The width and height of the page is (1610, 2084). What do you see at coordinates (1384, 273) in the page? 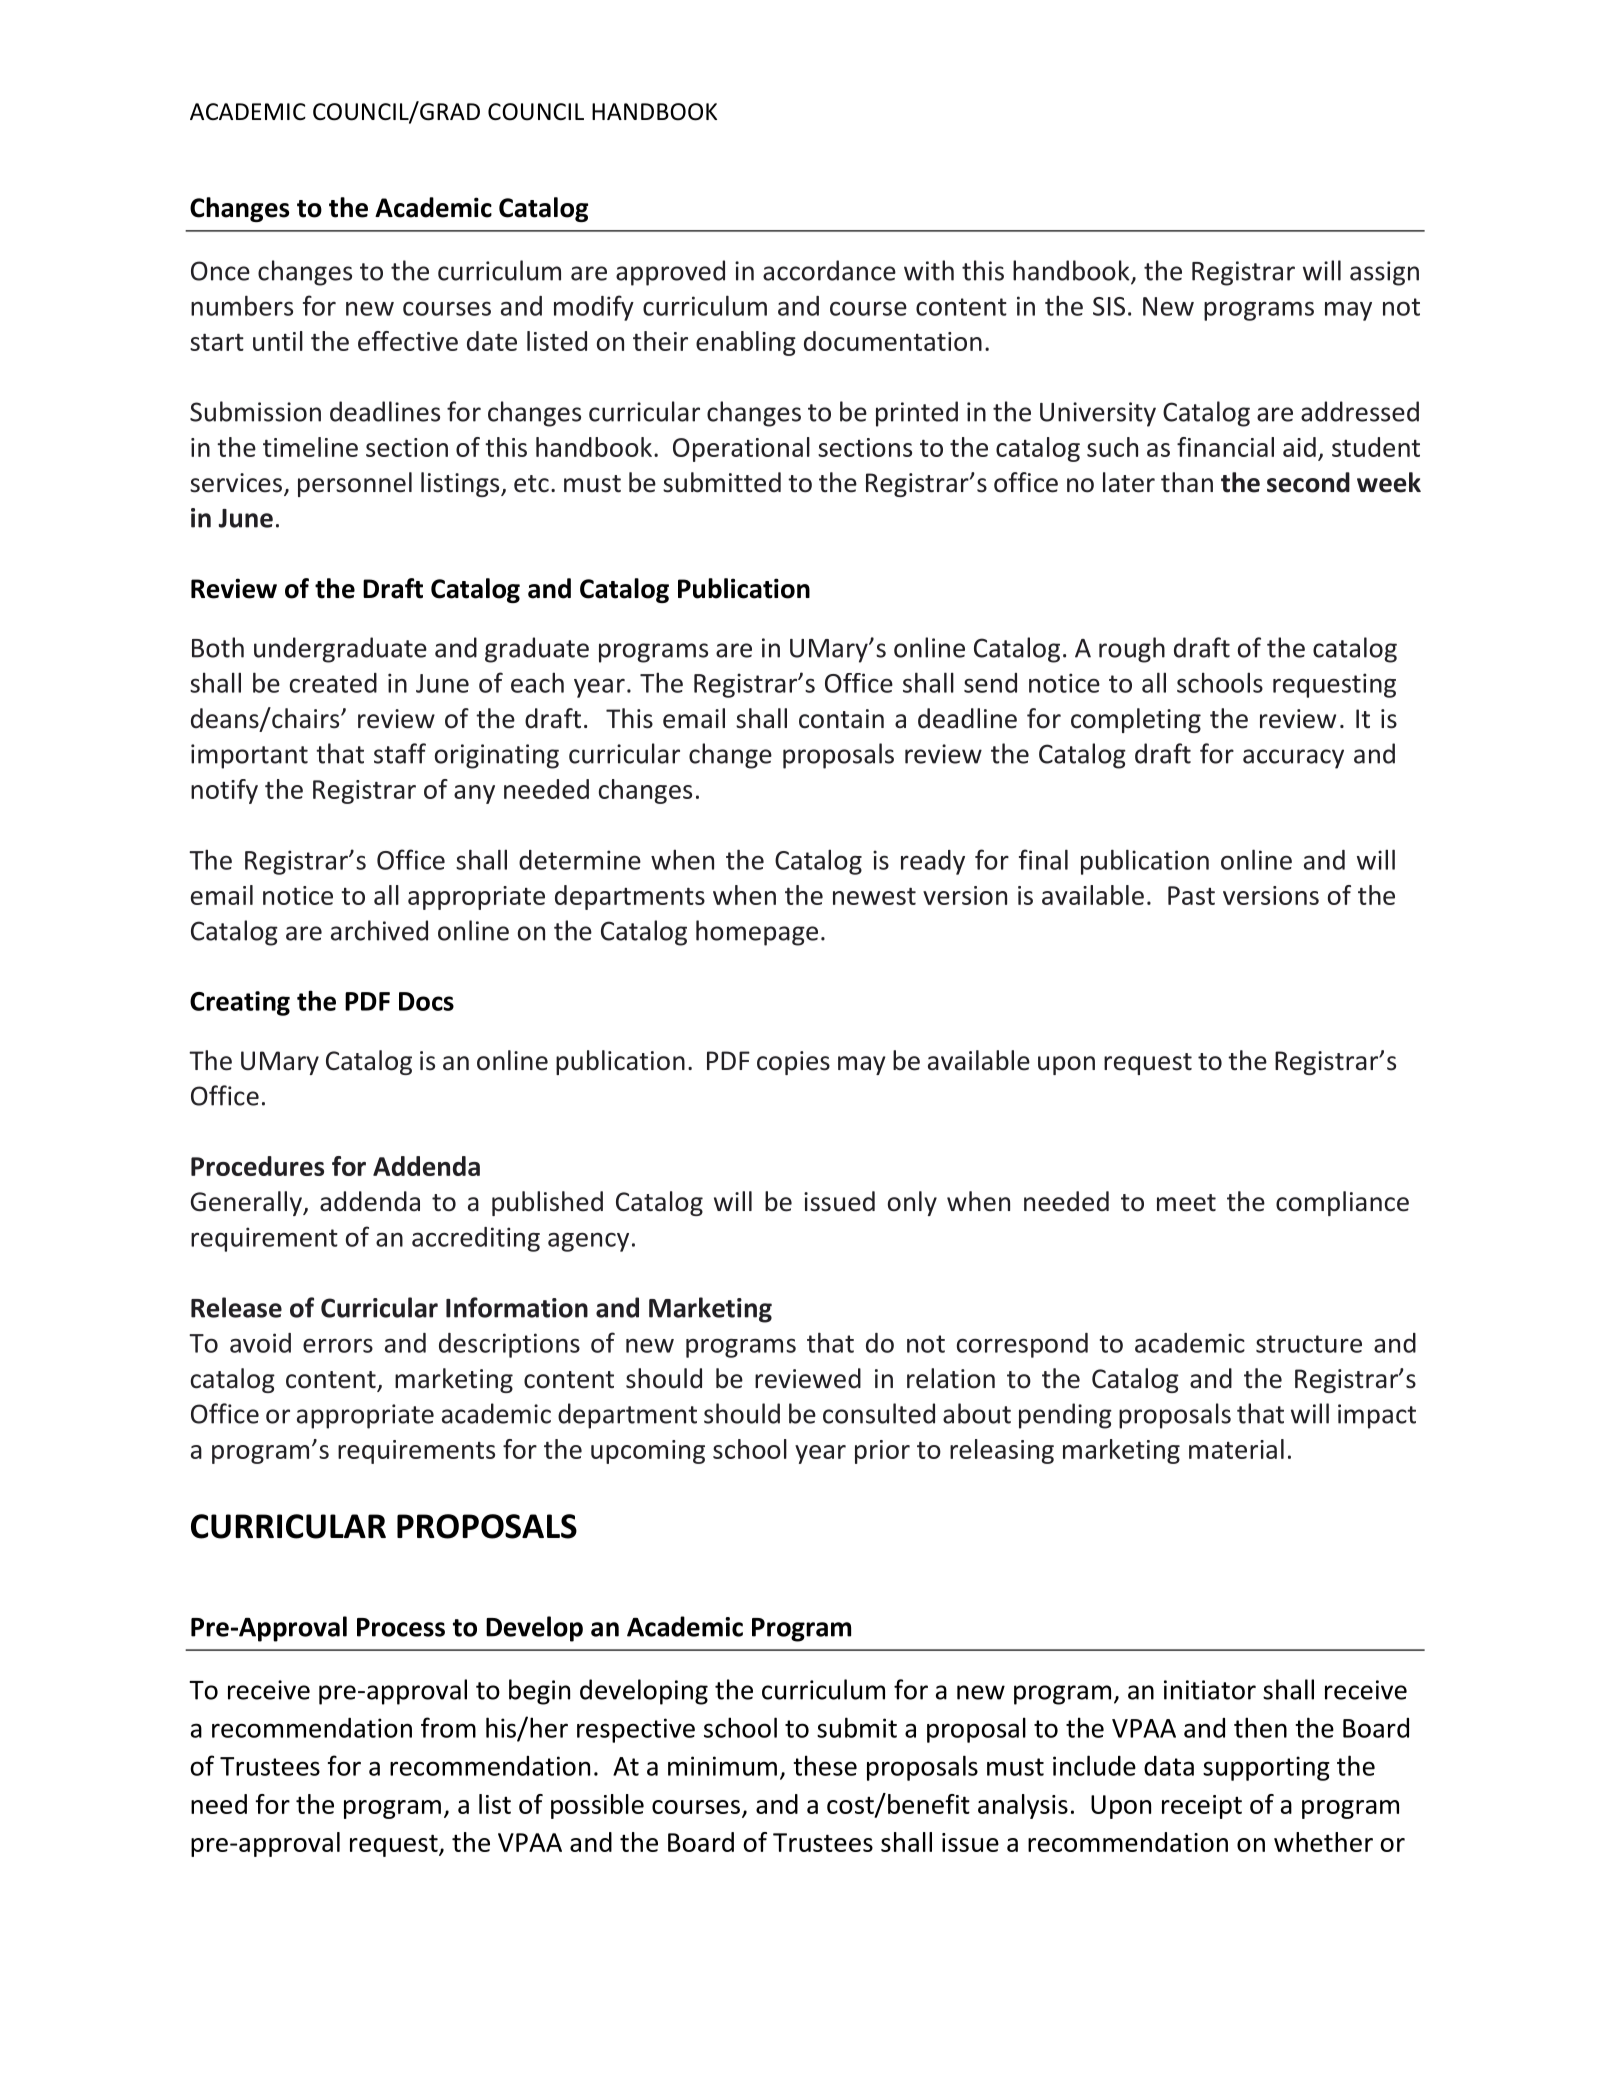
I see `assign` at bounding box center [1384, 273].
